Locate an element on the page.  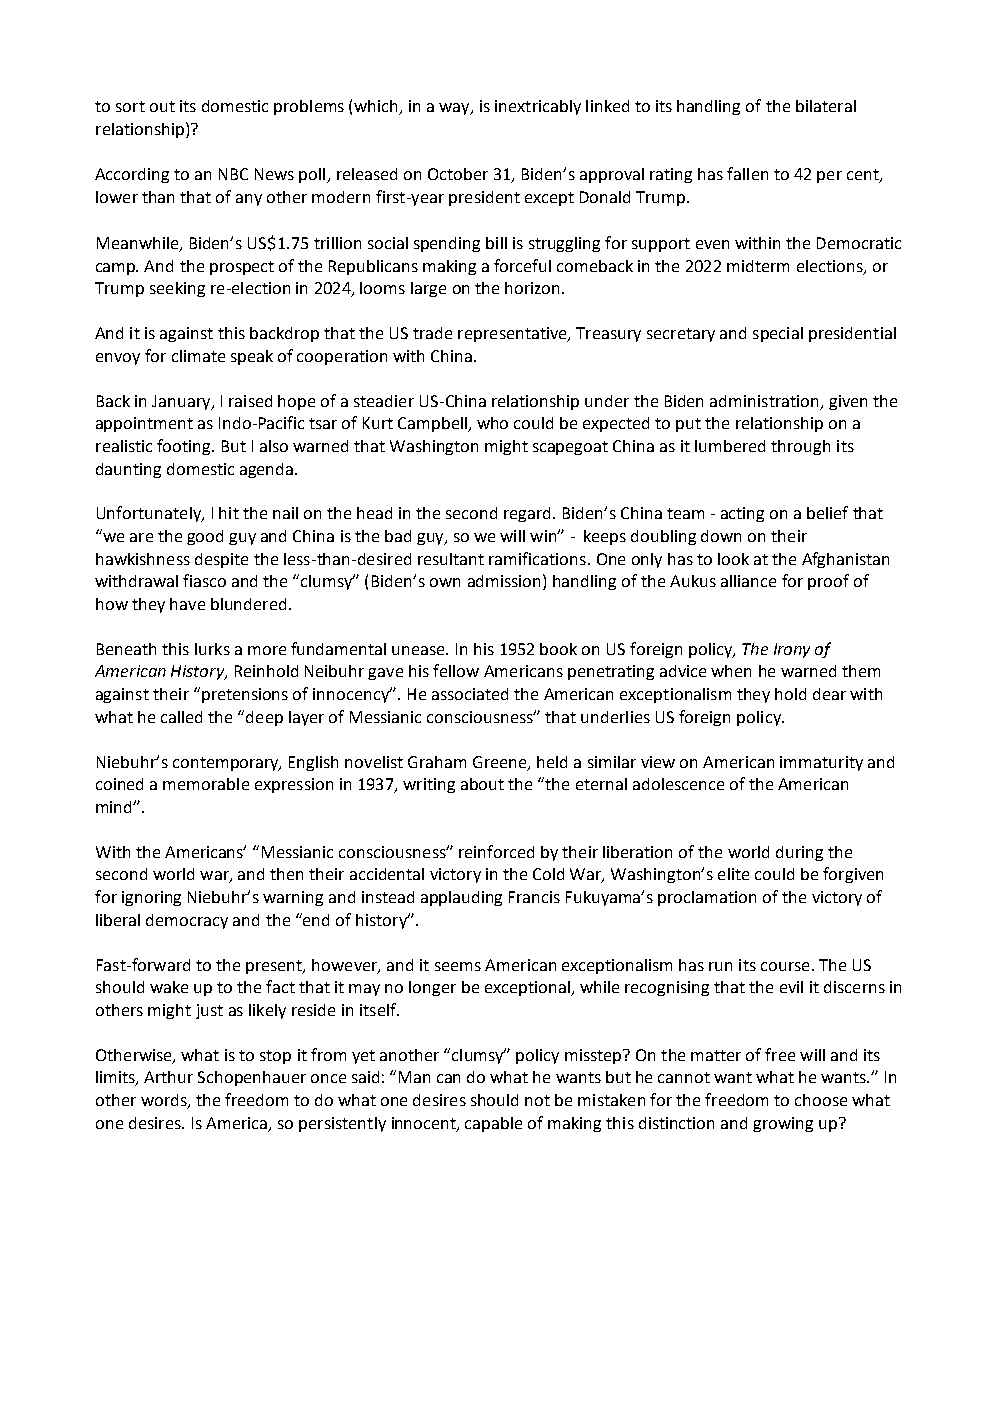
memorable is located at coordinates (206, 784).
